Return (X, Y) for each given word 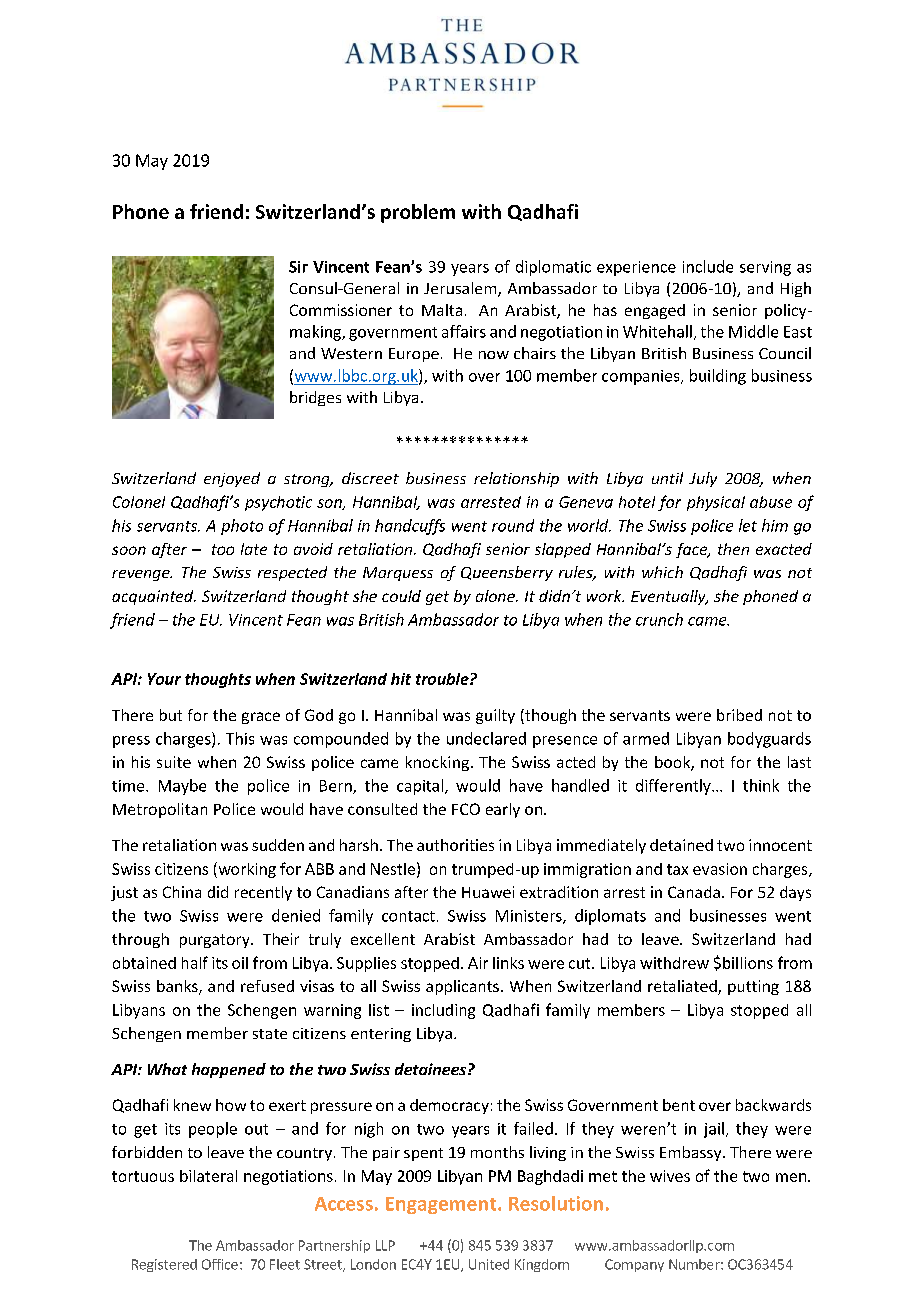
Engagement (442, 1205)
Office (220, 1264)
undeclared (486, 738)
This (240, 738)
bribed (739, 715)
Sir (298, 267)
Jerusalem (461, 289)
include (708, 266)
